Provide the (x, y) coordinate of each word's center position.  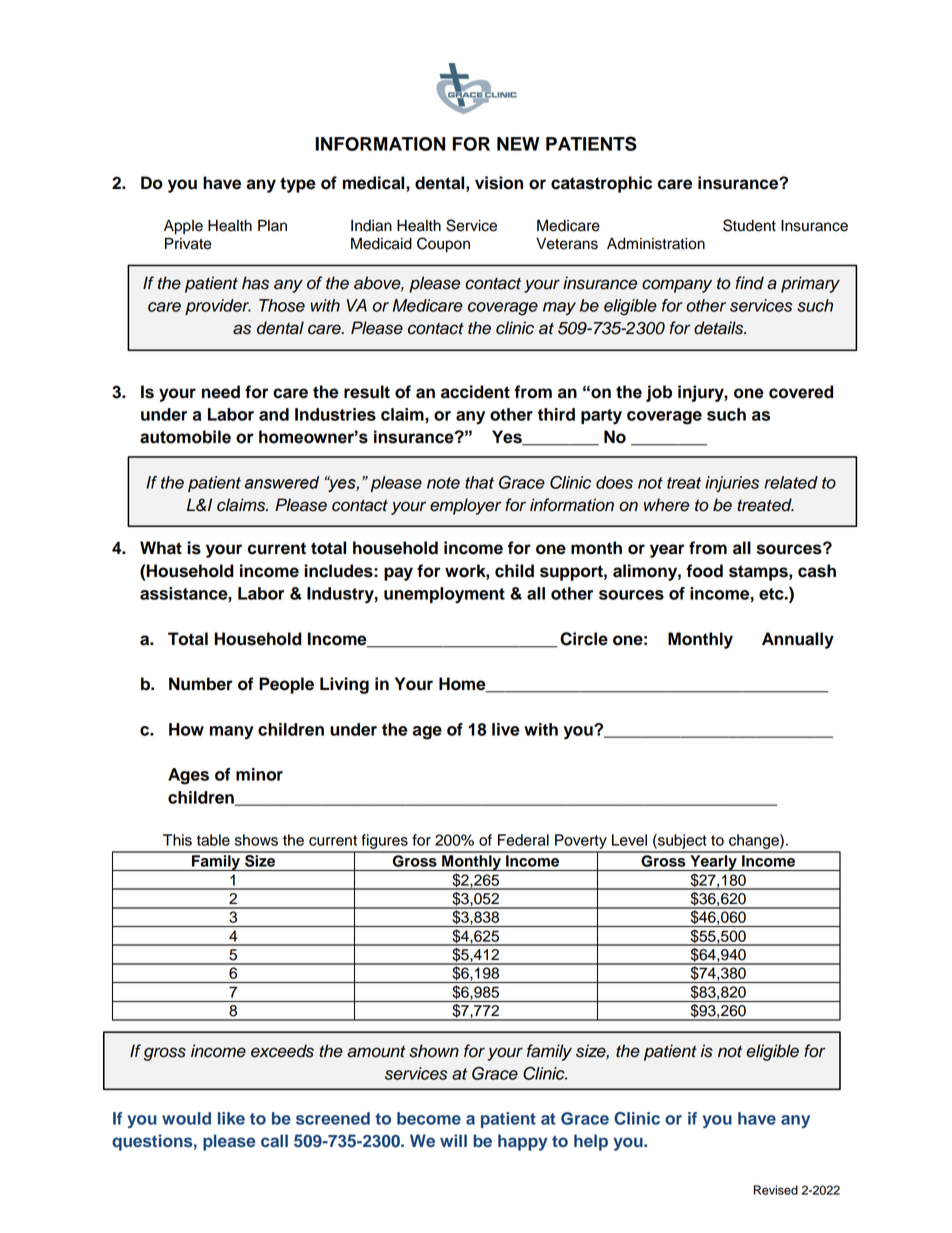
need (221, 392)
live (506, 729)
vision (499, 183)
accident (475, 392)
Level (629, 840)
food (704, 571)
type (298, 185)
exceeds (282, 1051)
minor (259, 774)
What (161, 548)
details (720, 328)
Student (749, 225)
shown (434, 1051)
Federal (523, 840)
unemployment (444, 595)
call (274, 1141)
